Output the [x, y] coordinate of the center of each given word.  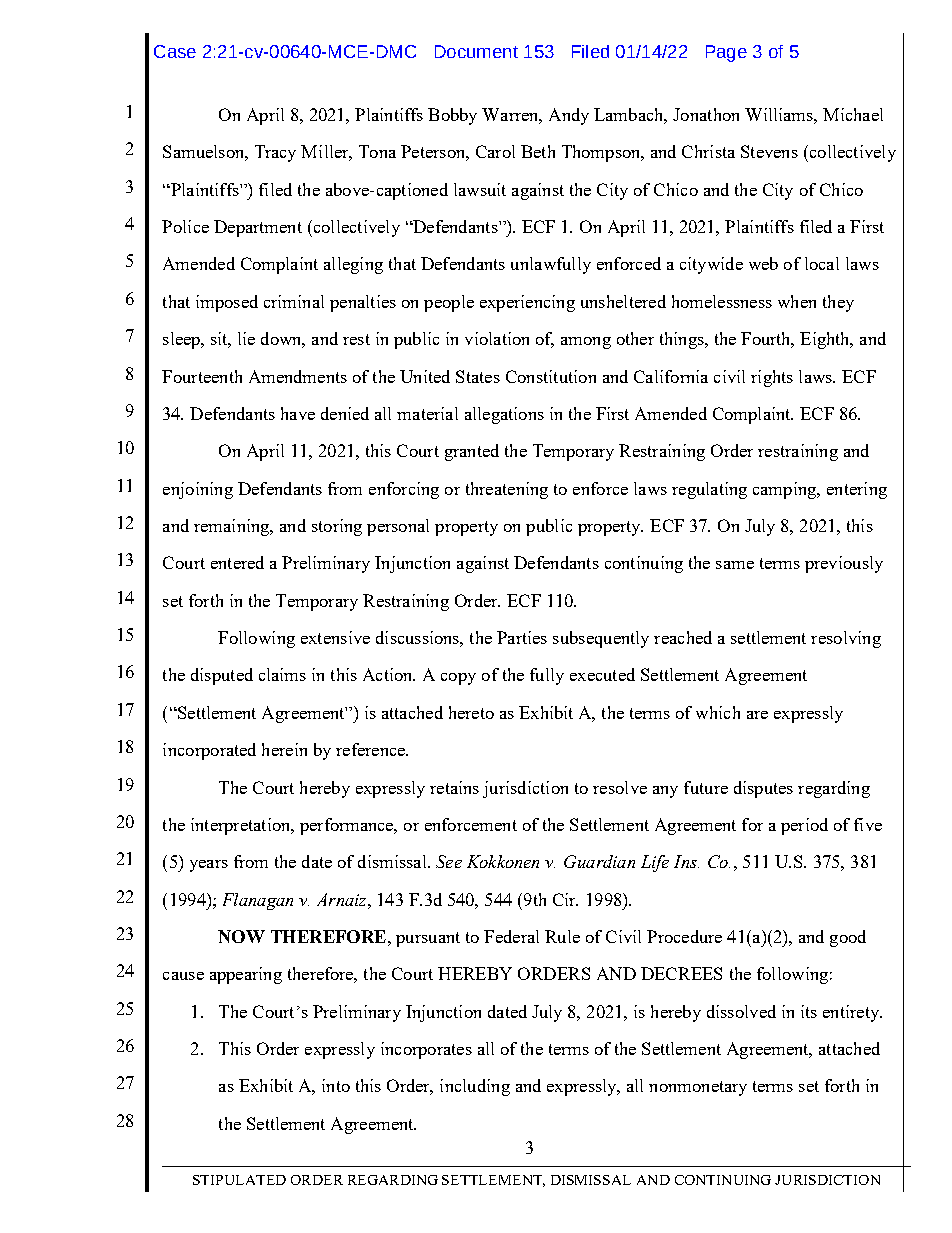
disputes [763, 789]
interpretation [242, 826]
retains [454, 787]
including [475, 1087]
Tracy [275, 153]
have [298, 413]
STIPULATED [239, 1180]
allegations [504, 415]
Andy [569, 116]
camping [786, 490]
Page [726, 53]
